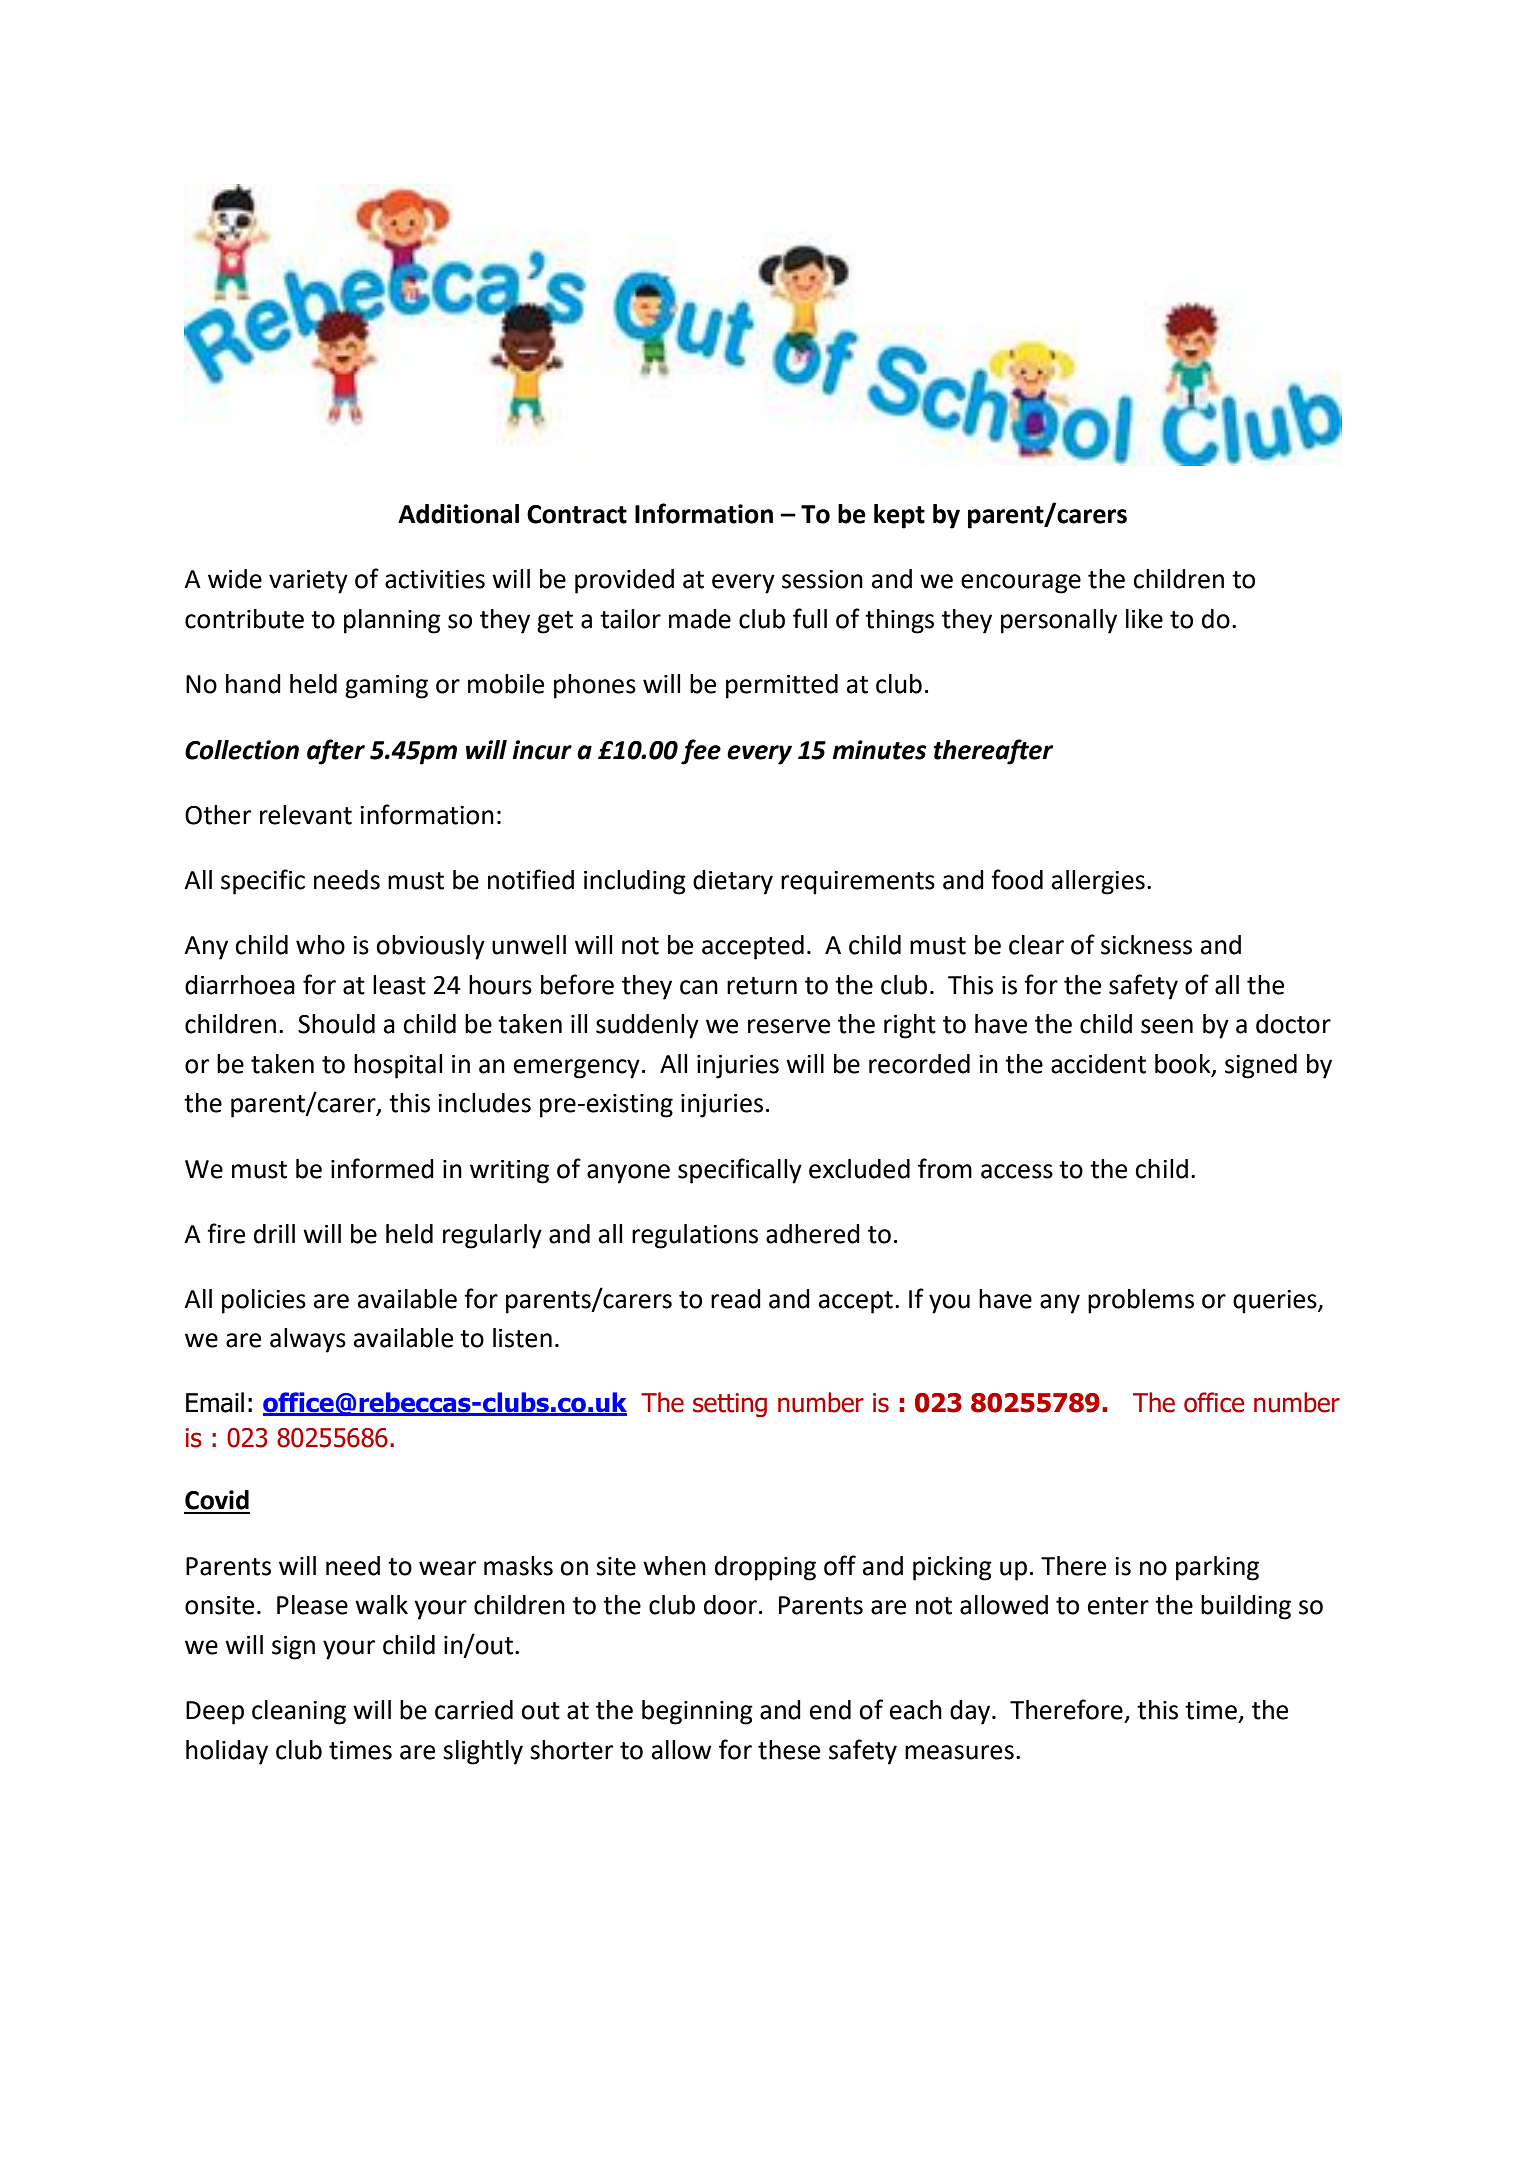  I want to click on relevant, so click(306, 815).
